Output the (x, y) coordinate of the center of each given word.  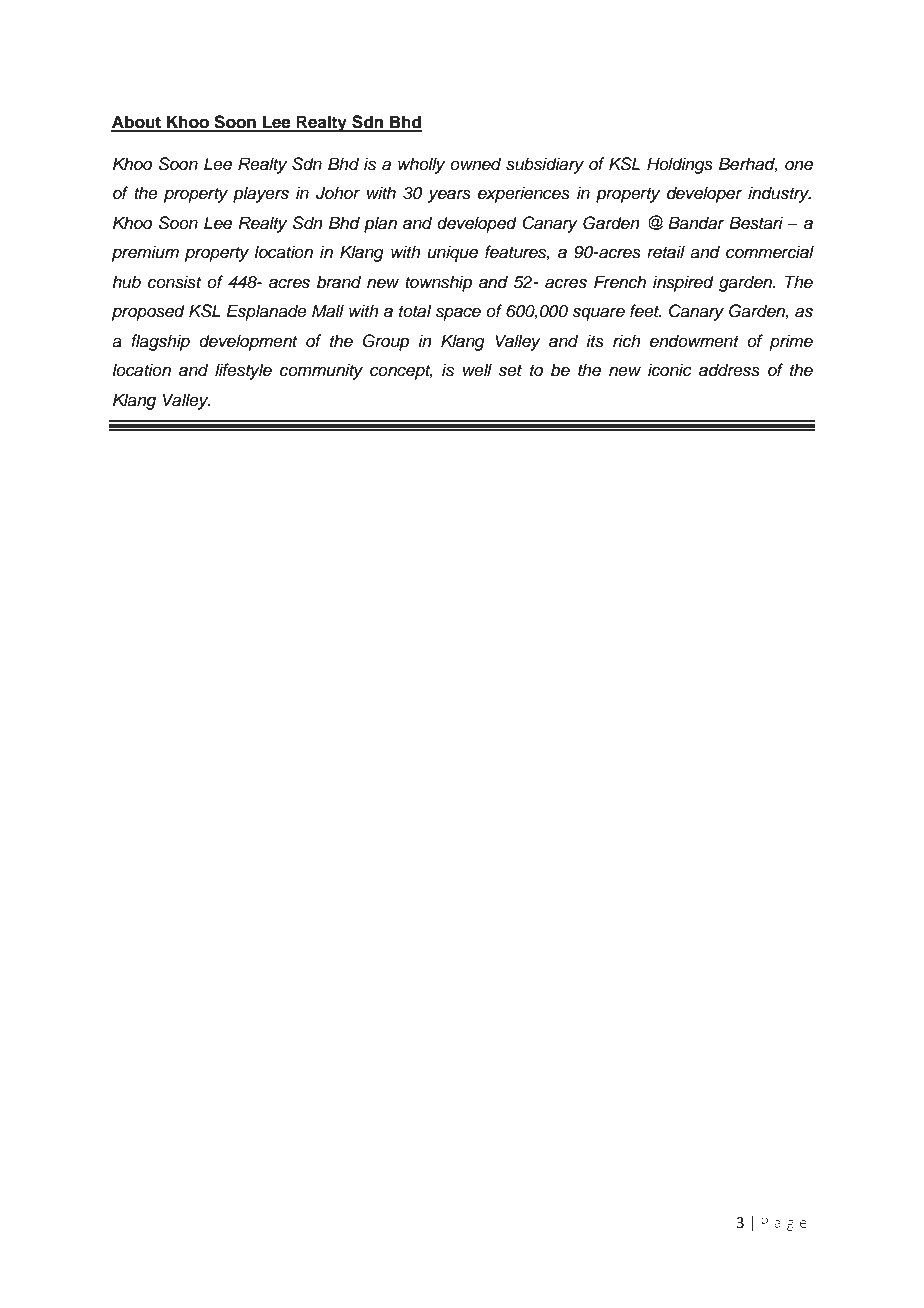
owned (475, 164)
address (729, 370)
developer (705, 194)
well (477, 370)
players (261, 194)
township (438, 283)
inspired (683, 283)
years (449, 196)
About (137, 123)
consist (174, 282)
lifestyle (243, 371)
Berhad (748, 165)
